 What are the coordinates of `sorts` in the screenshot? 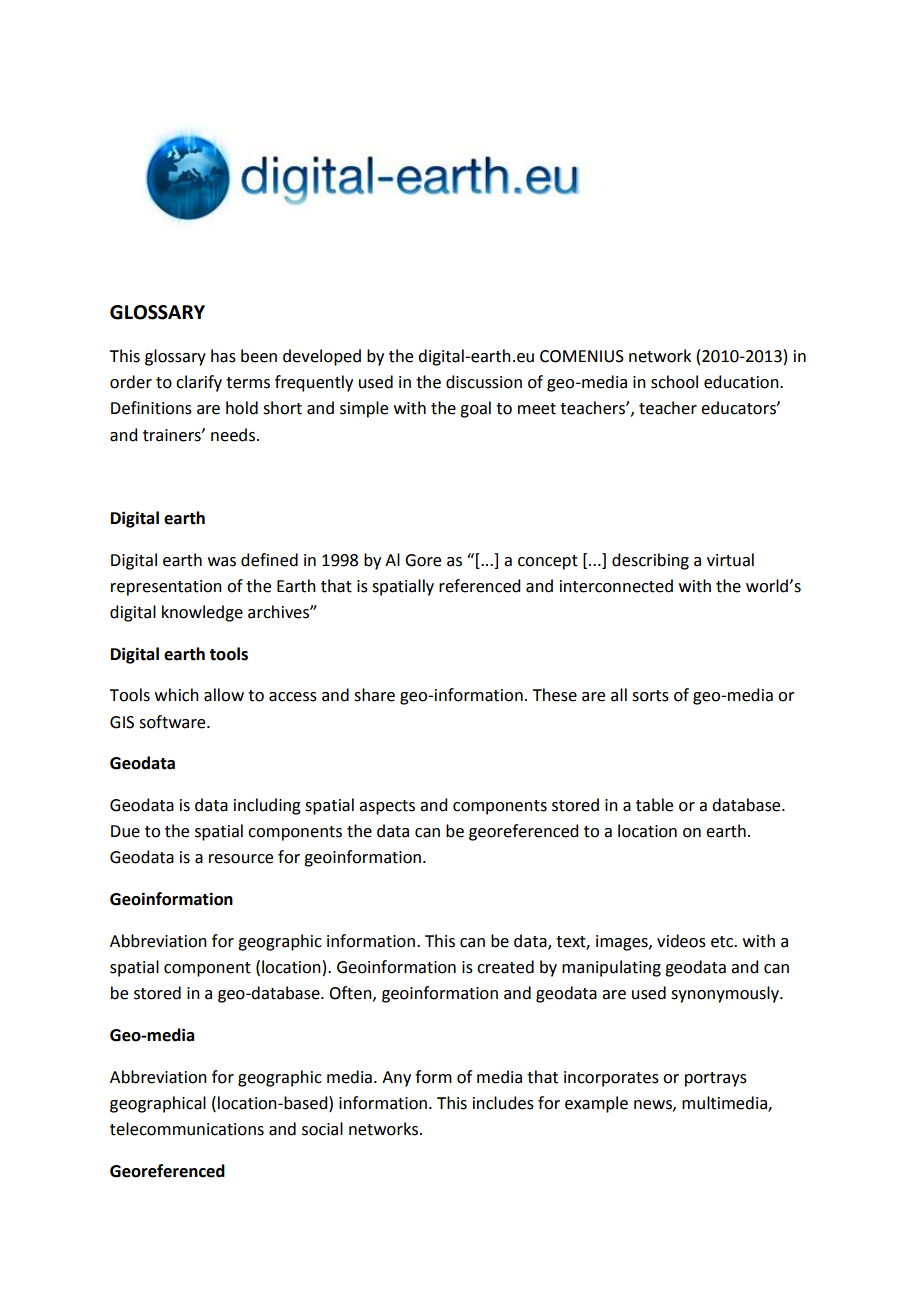 It's located at (650, 696).
